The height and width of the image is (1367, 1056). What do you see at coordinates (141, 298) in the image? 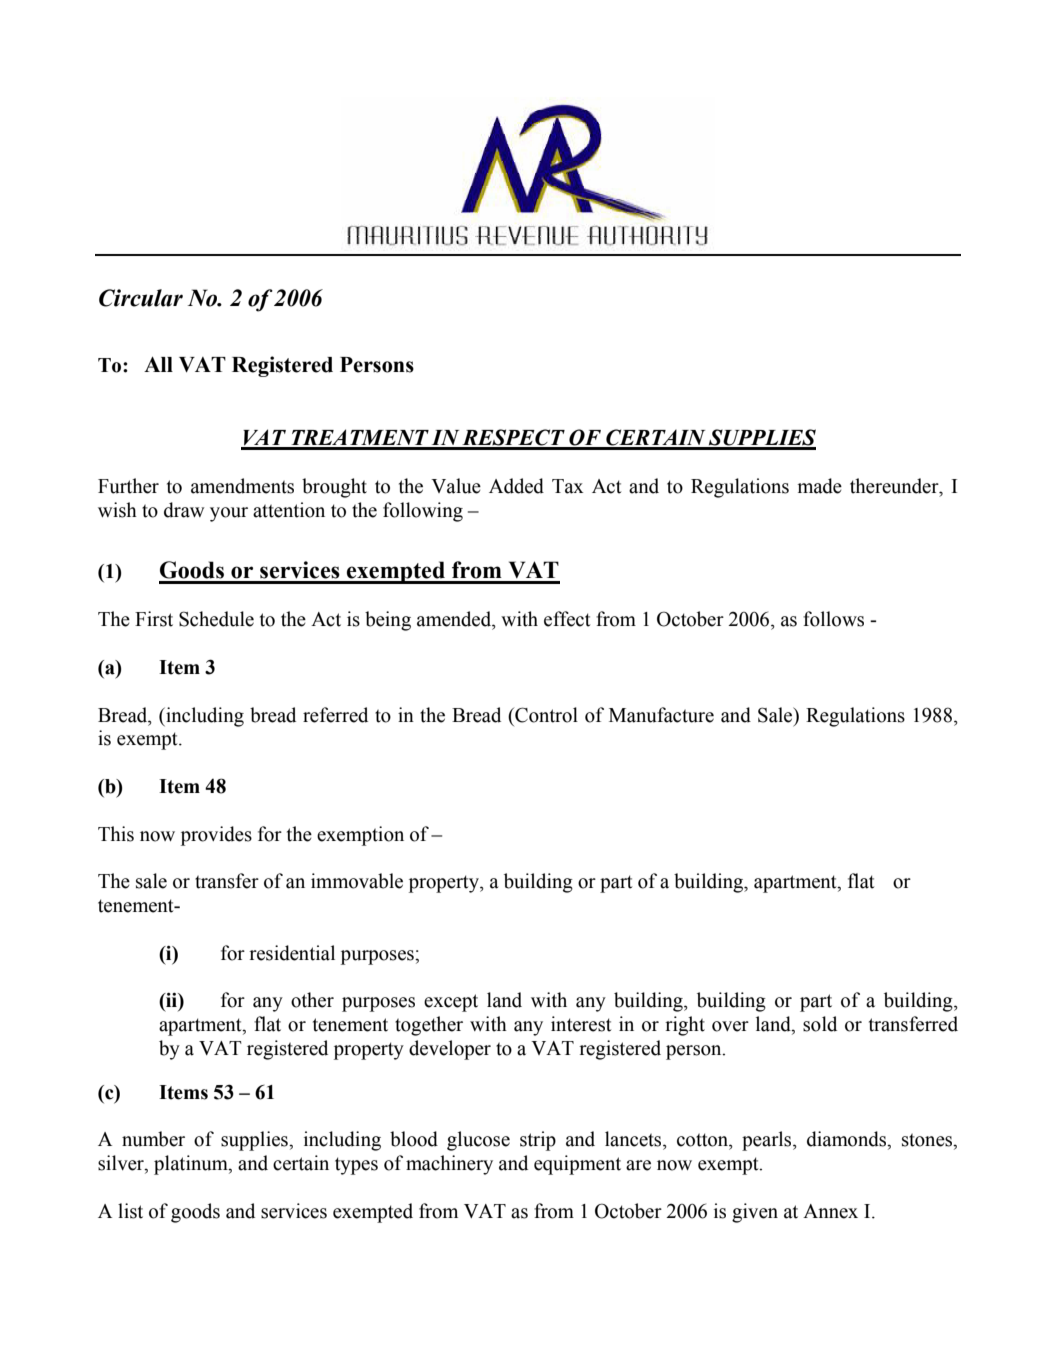
I see `Circular` at bounding box center [141, 298].
